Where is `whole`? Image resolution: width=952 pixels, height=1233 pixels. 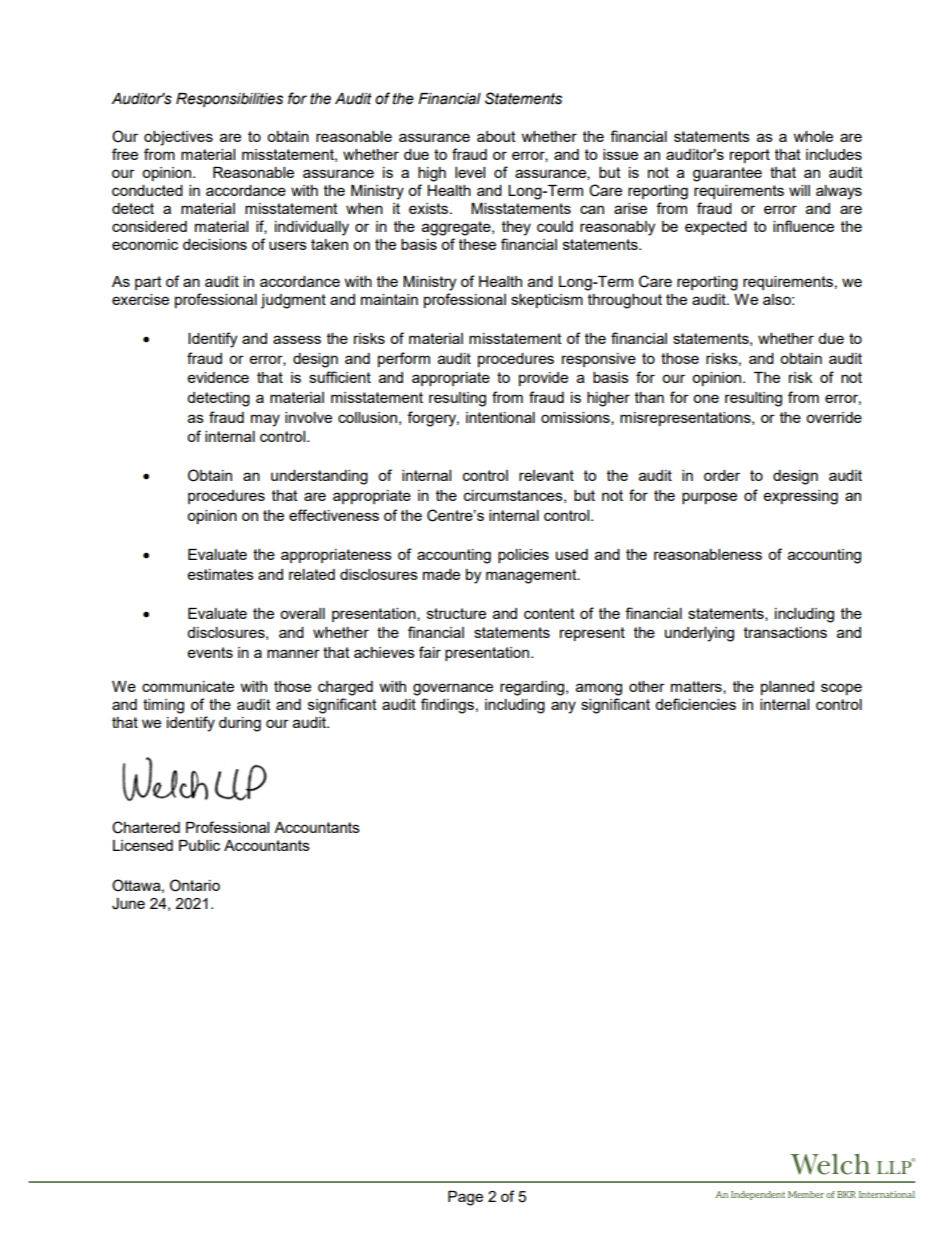
whole is located at coordinates (813, 136).
